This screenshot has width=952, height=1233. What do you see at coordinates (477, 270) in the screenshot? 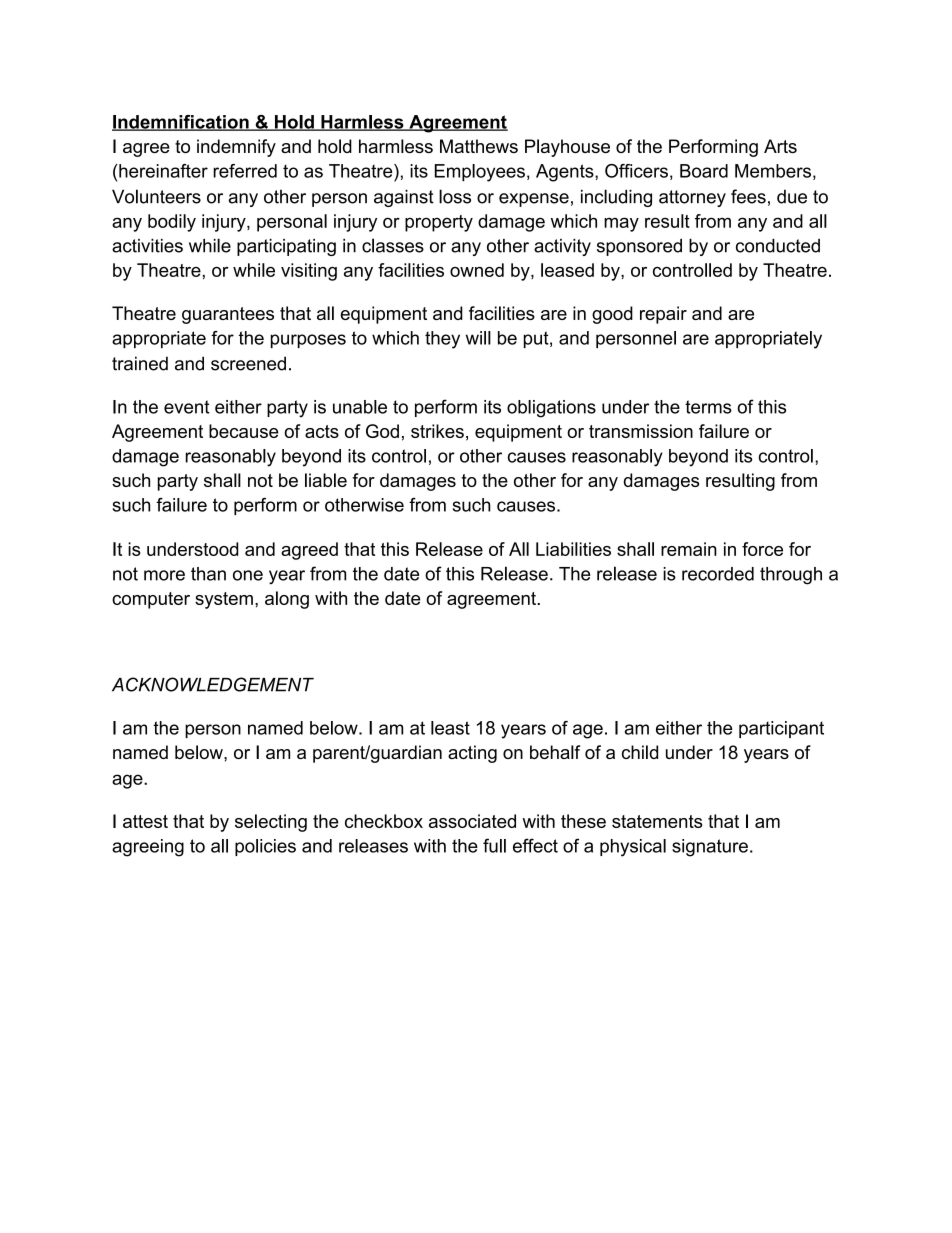
I see `owned` at bounding box center [477, 270].
